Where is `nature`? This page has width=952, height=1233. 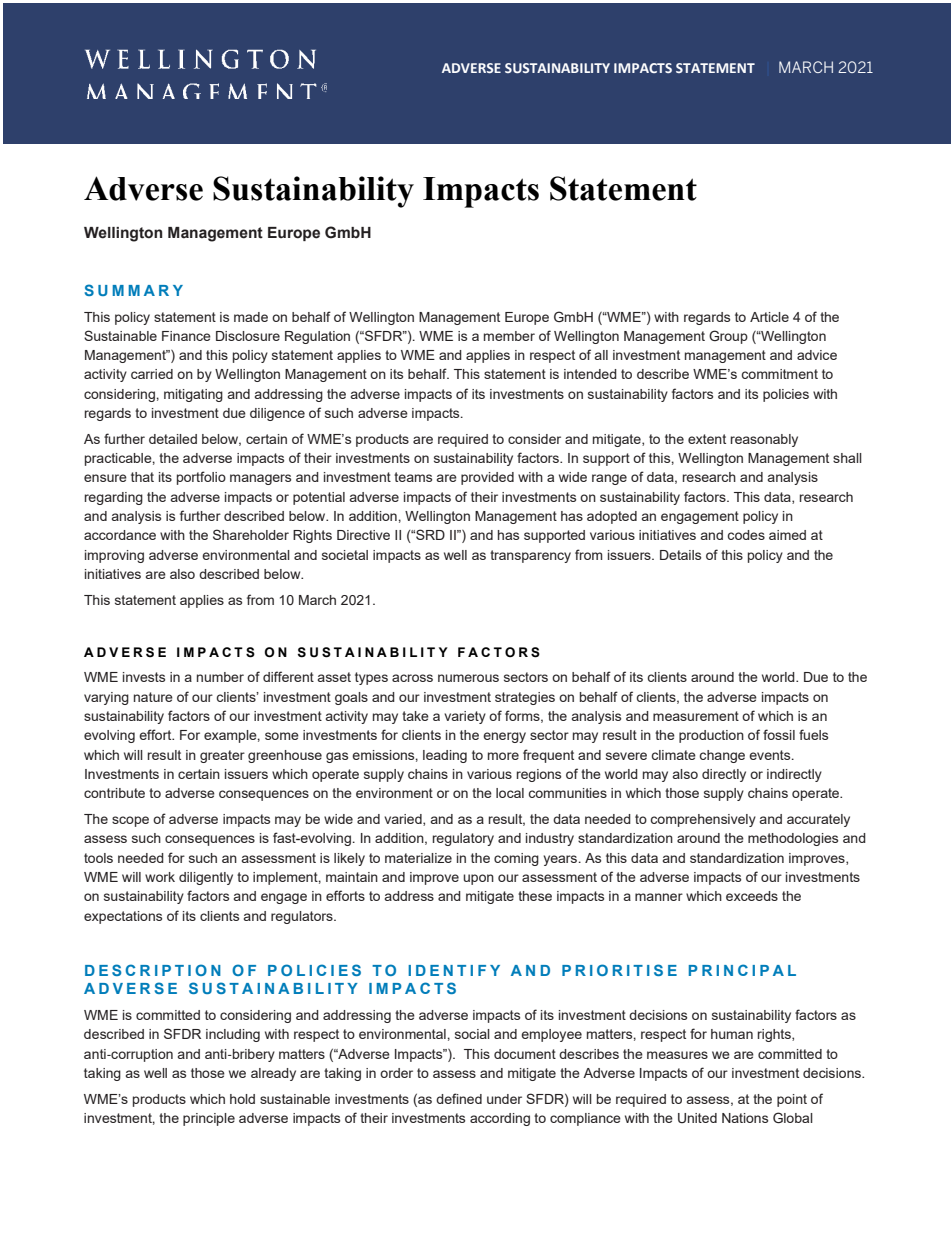
nature is located at coordinates (153, 697).
